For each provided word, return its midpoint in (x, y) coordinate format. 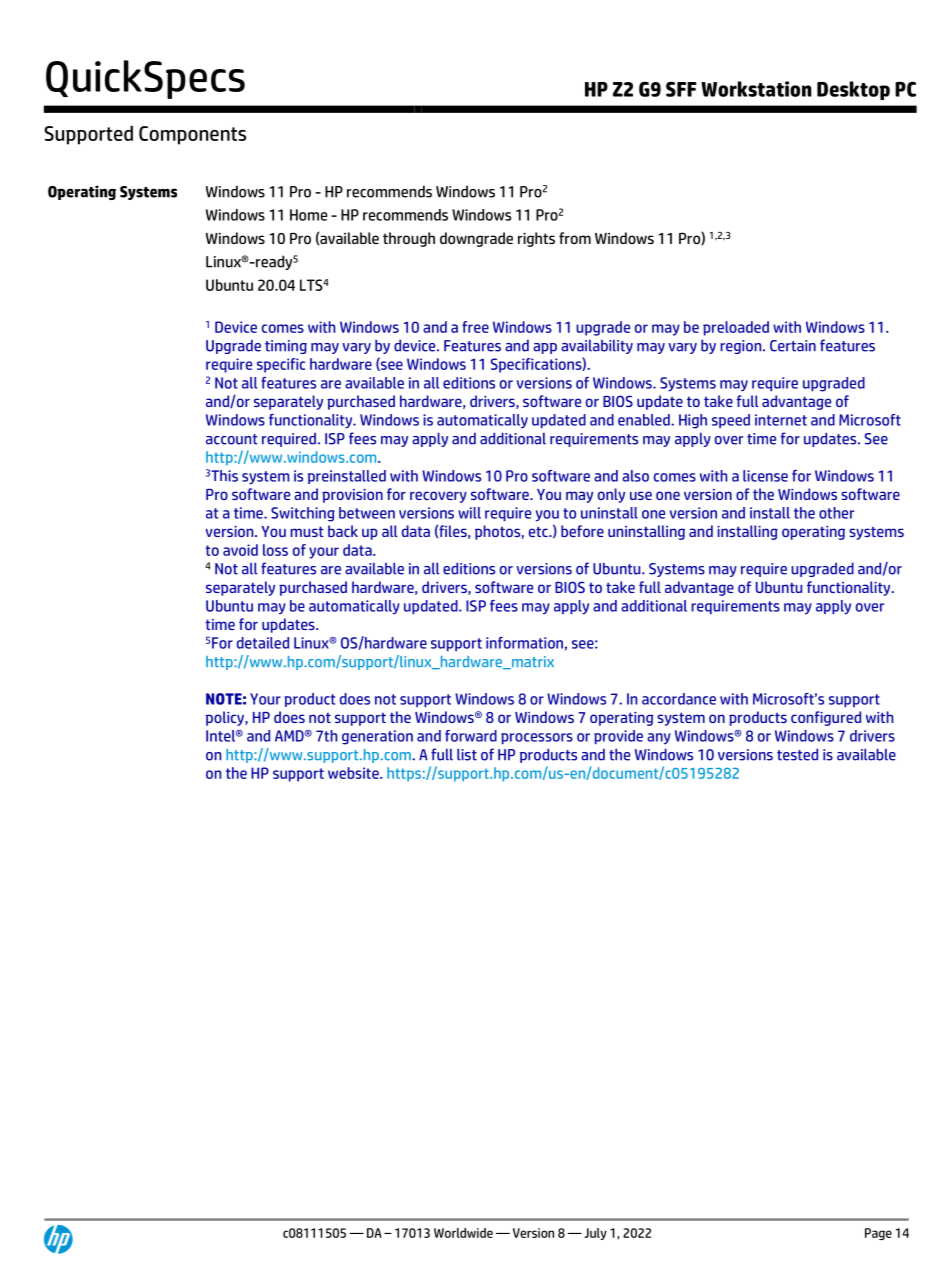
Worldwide (463, 1233)
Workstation (756, 89)
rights (536, 239)
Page (878, 1234)
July (595, 1234)
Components (192, 135)
